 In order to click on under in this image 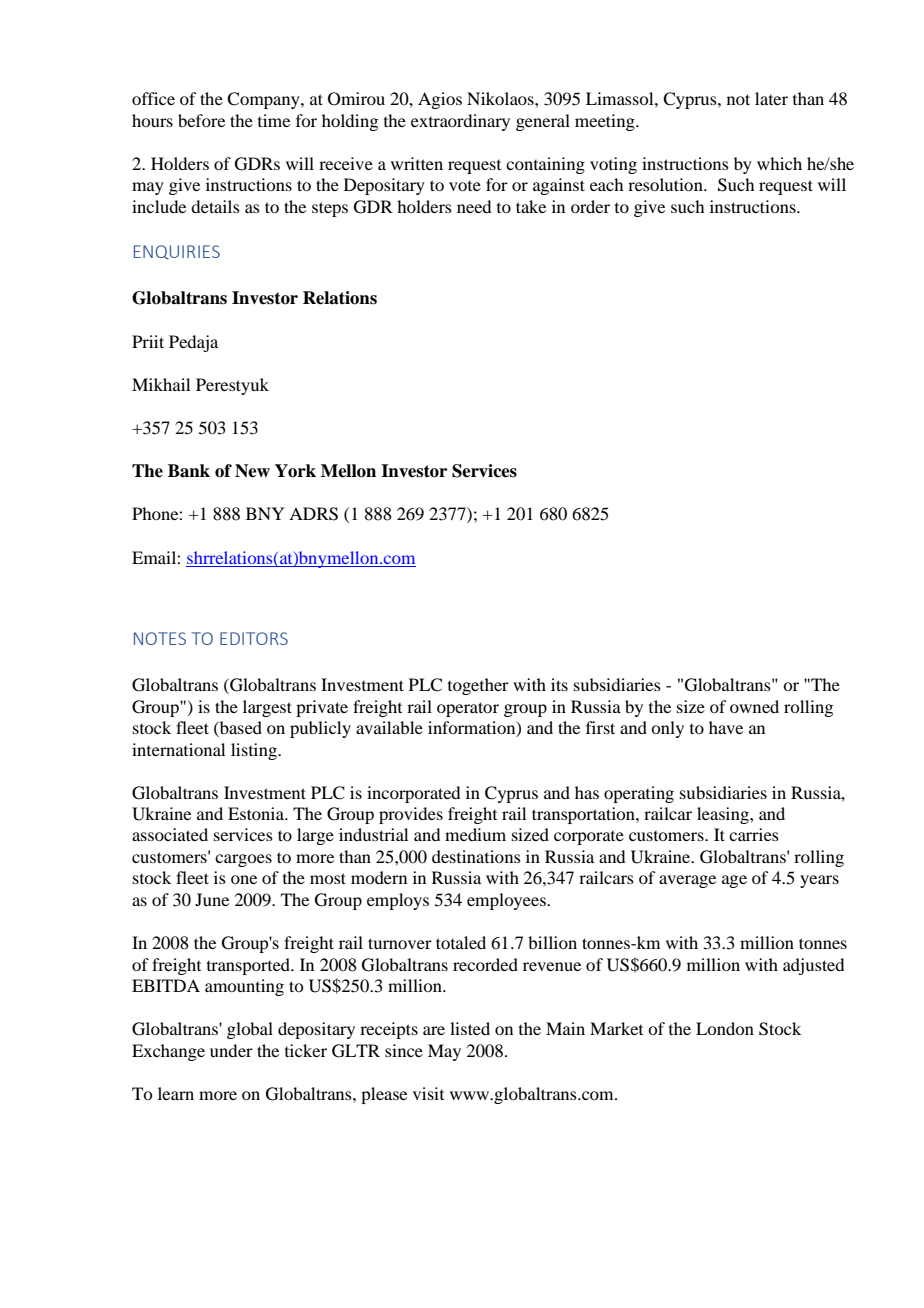, I will do `click(231, 1050)`.
